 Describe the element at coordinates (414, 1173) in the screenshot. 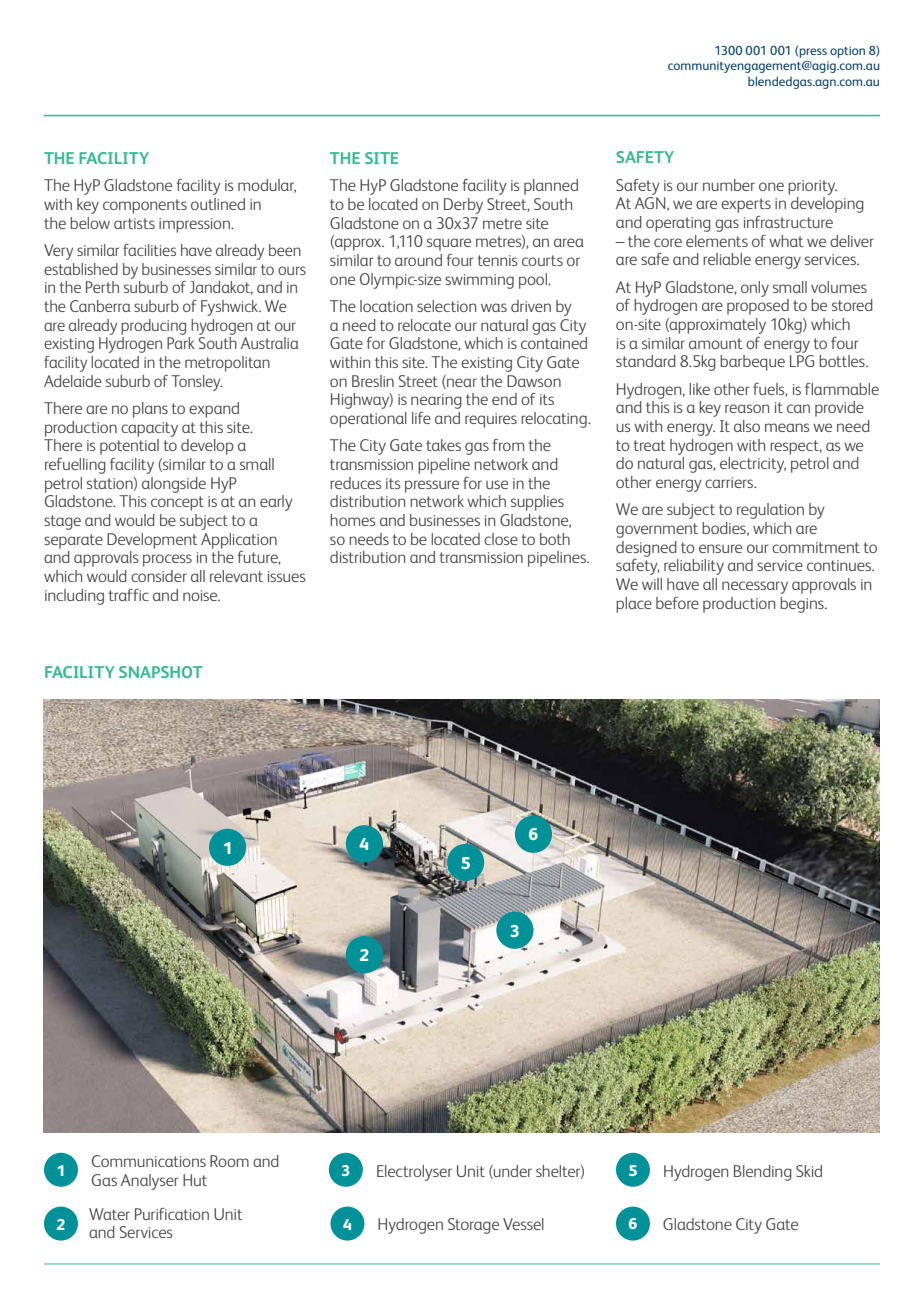

I see `Electrolyser` at that location.
